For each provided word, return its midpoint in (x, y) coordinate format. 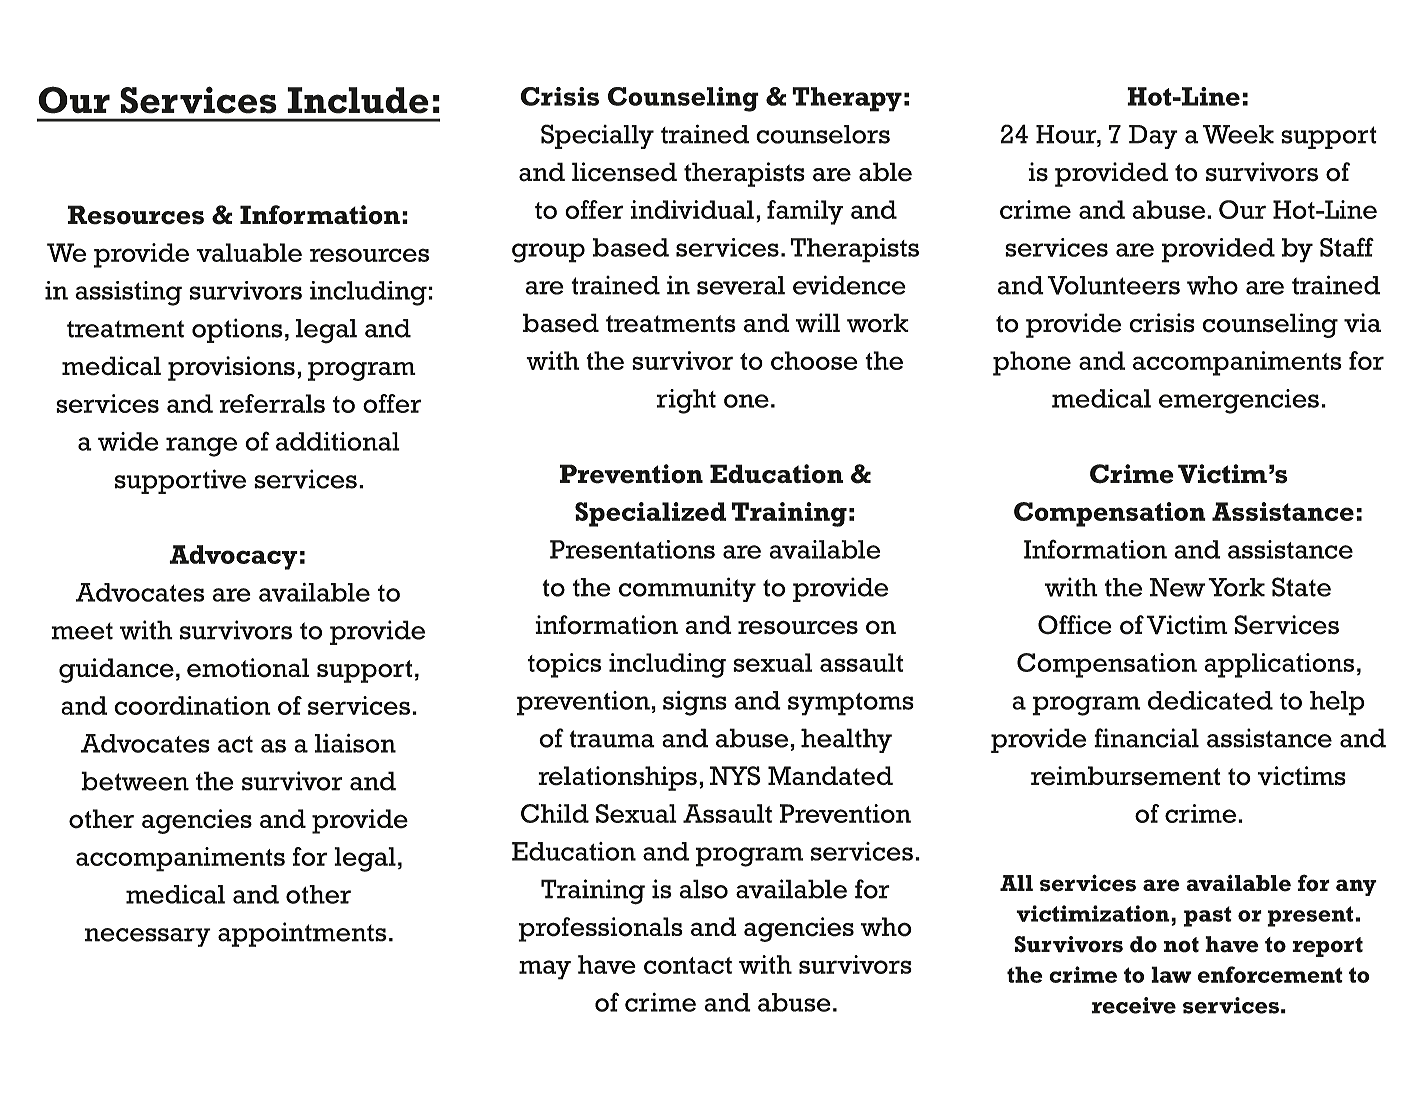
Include (358, 100)
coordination (192, 705)
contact (688, 965)
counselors (823, 134)
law (1171, 974)
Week (1238, 134)
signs (695, 703)
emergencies (1239, 401)
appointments (302, 934)
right (686, 401)
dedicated (1210, 700)
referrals (272, 403)
